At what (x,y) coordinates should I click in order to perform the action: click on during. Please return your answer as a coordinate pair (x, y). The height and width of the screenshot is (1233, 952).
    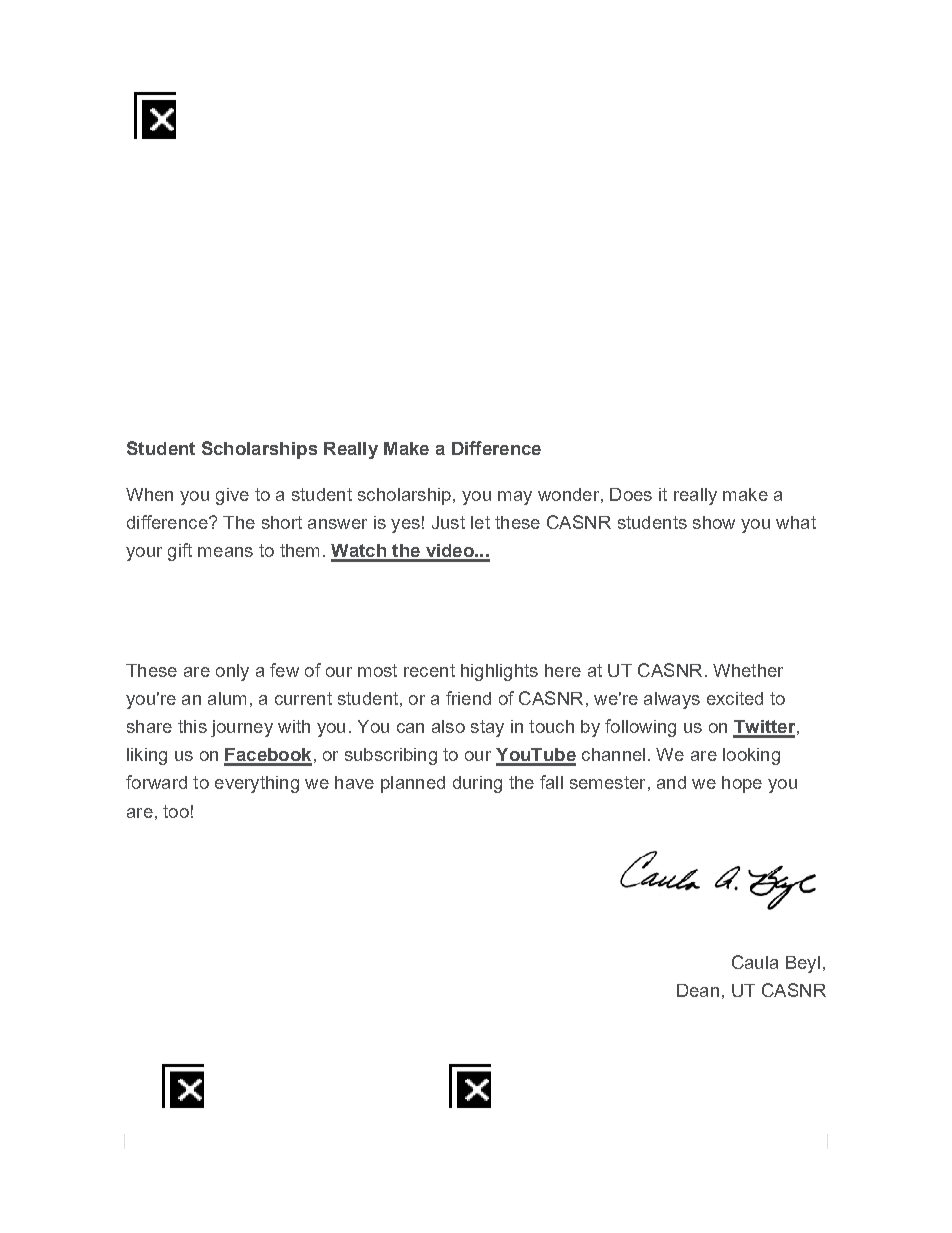
    Looking at the image, I should click on (477, 784).
